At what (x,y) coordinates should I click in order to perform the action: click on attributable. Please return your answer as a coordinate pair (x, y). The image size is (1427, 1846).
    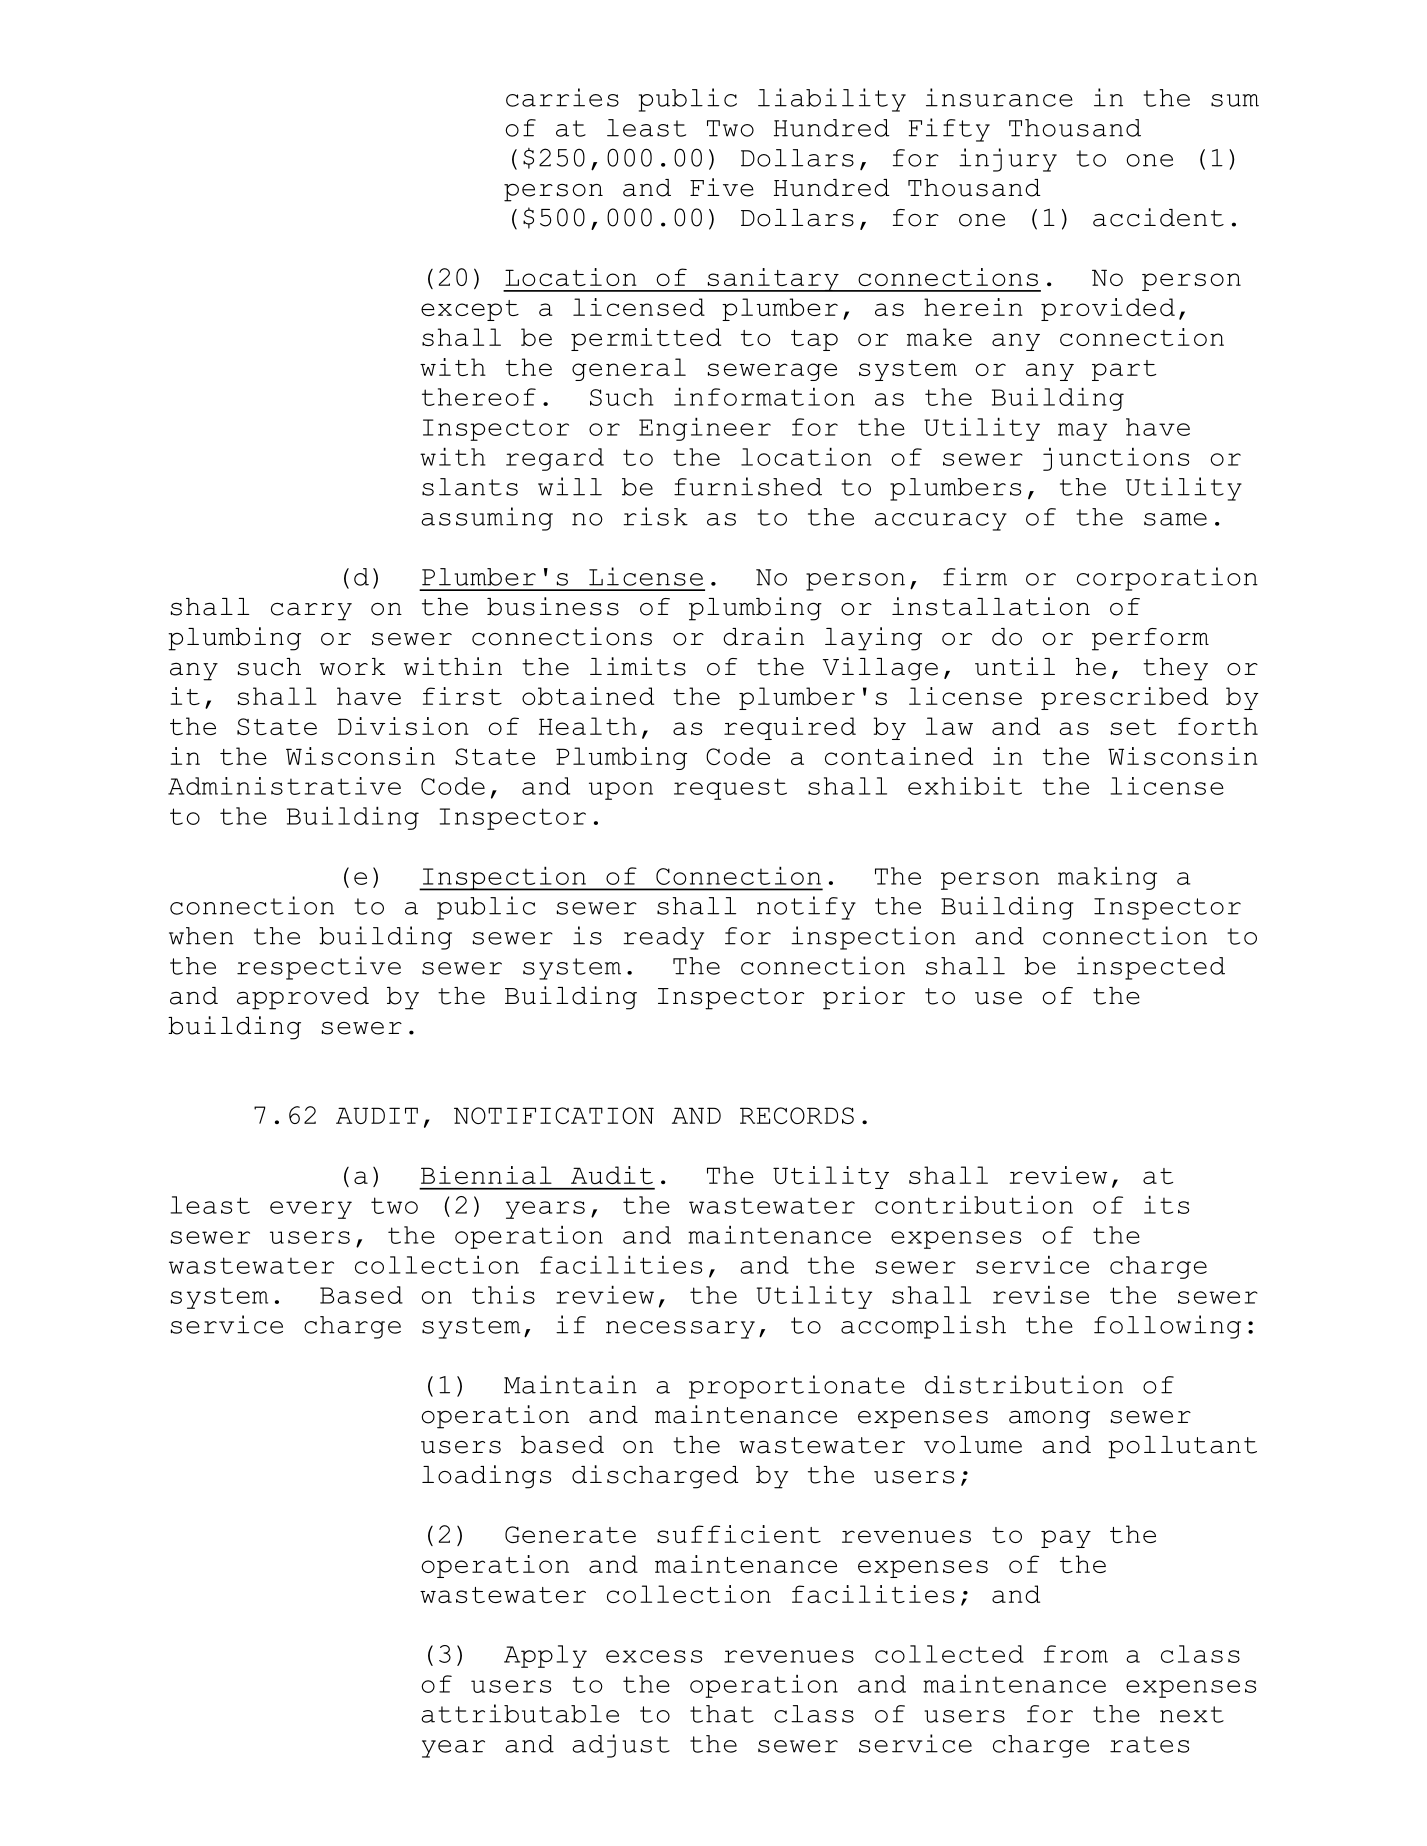
    Looking at the image, I should click on (520, 1713).
